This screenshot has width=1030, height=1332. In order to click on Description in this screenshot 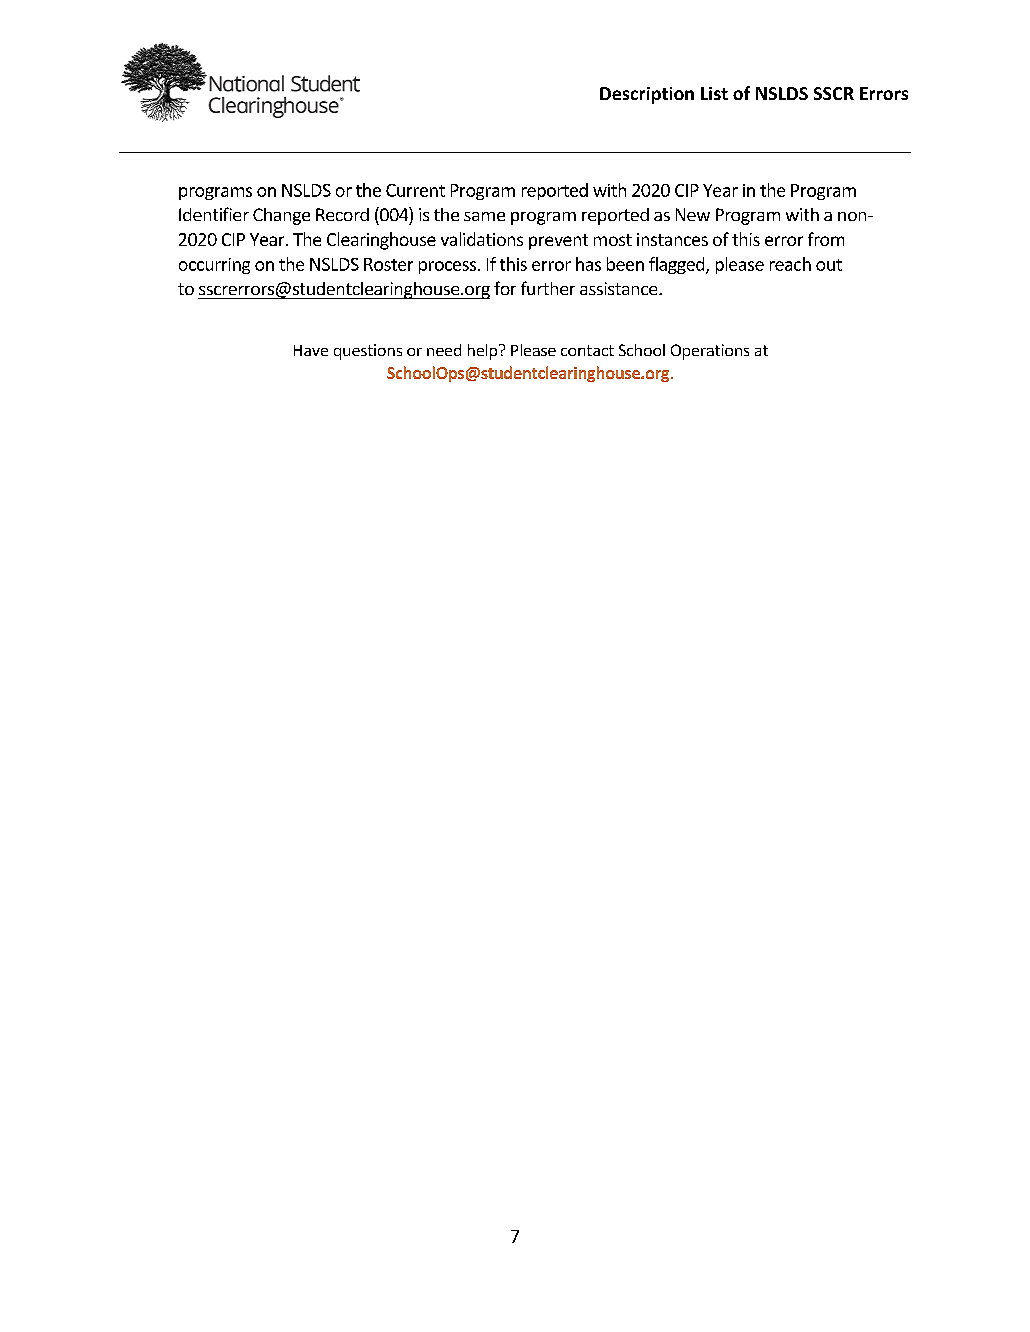, I will do `click(647, 95)`.
